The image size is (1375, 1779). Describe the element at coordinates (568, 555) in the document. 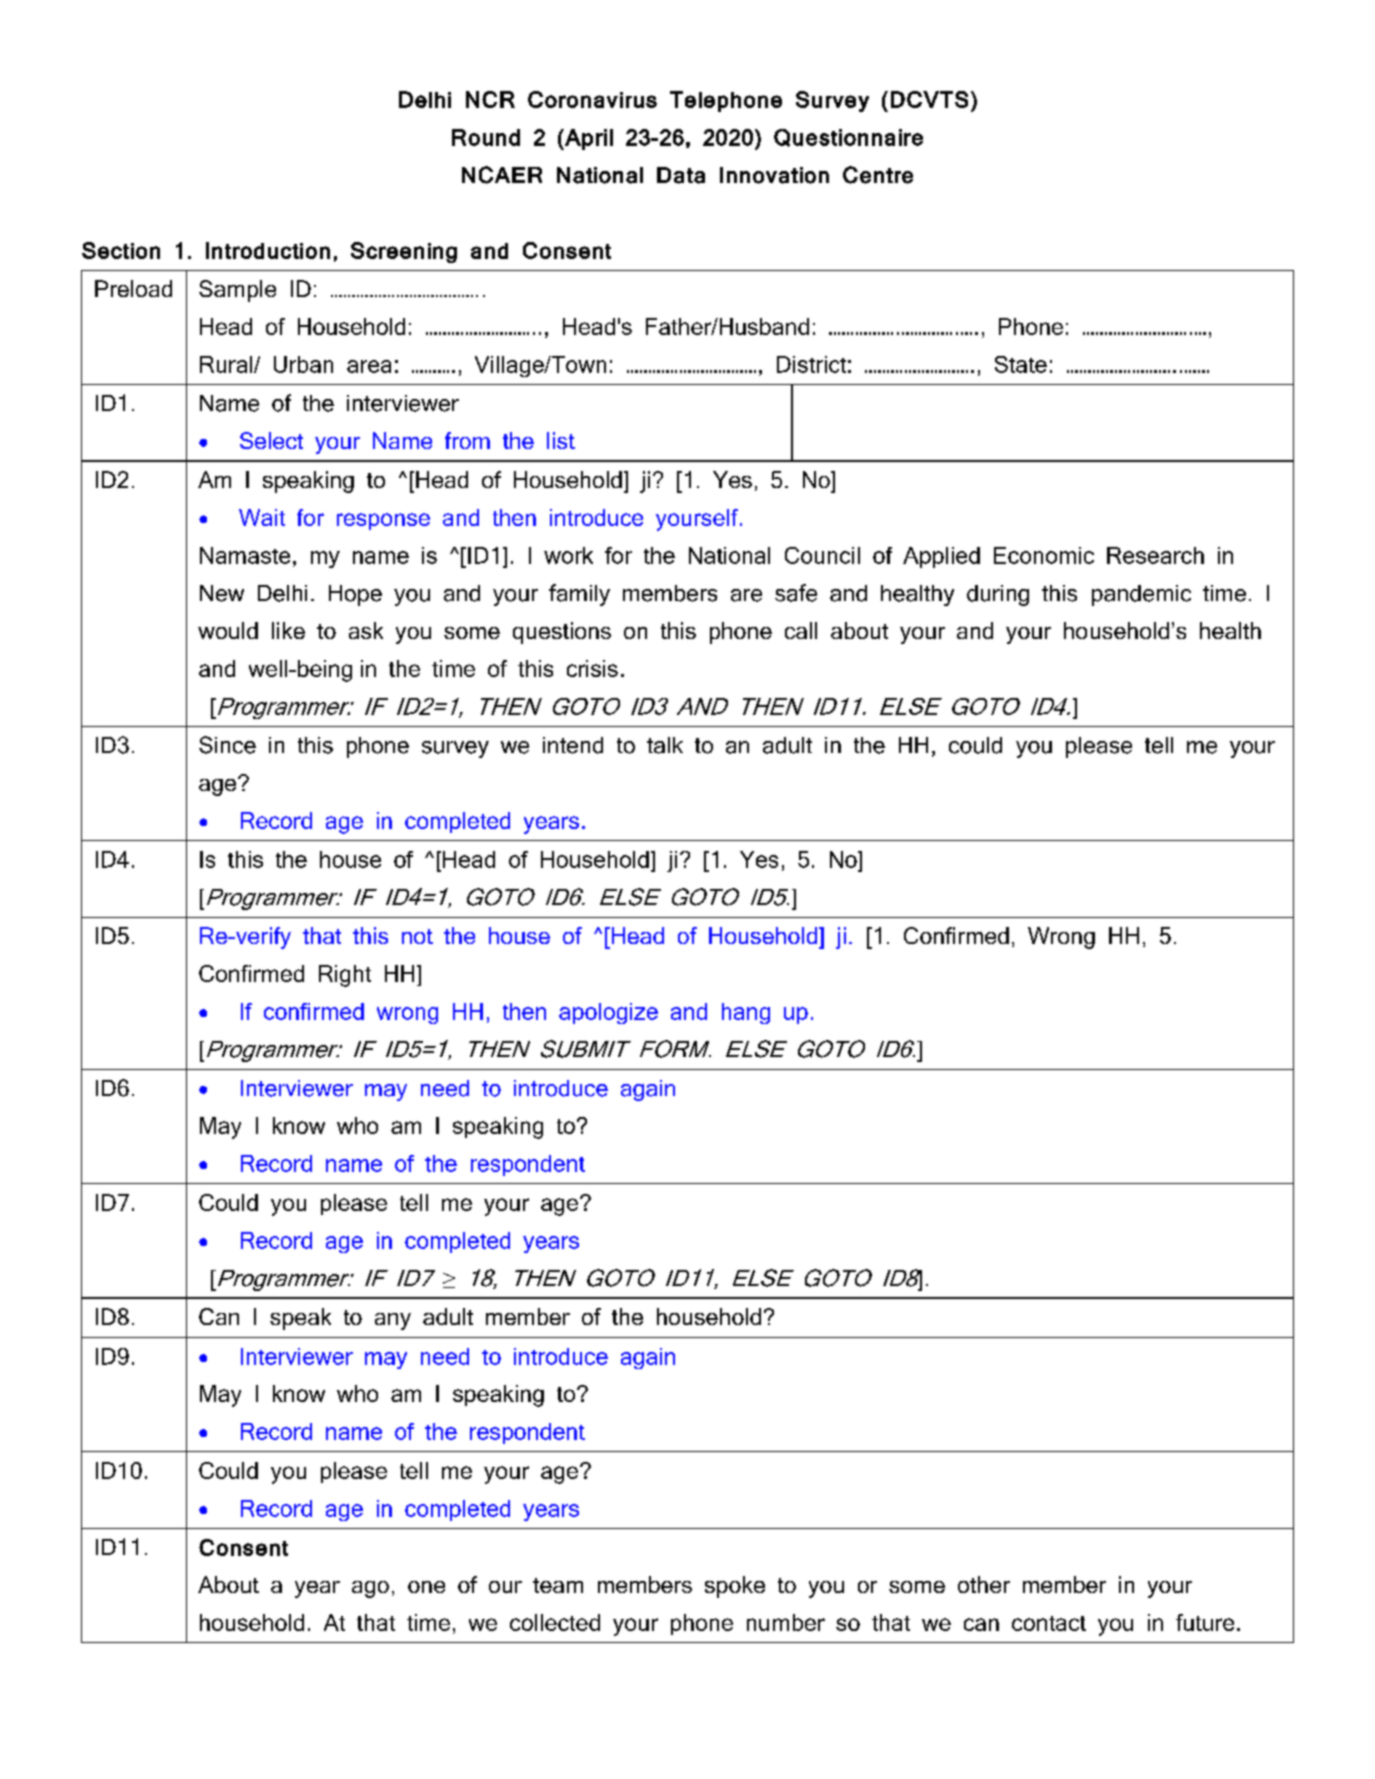

I see `work` at that location.
